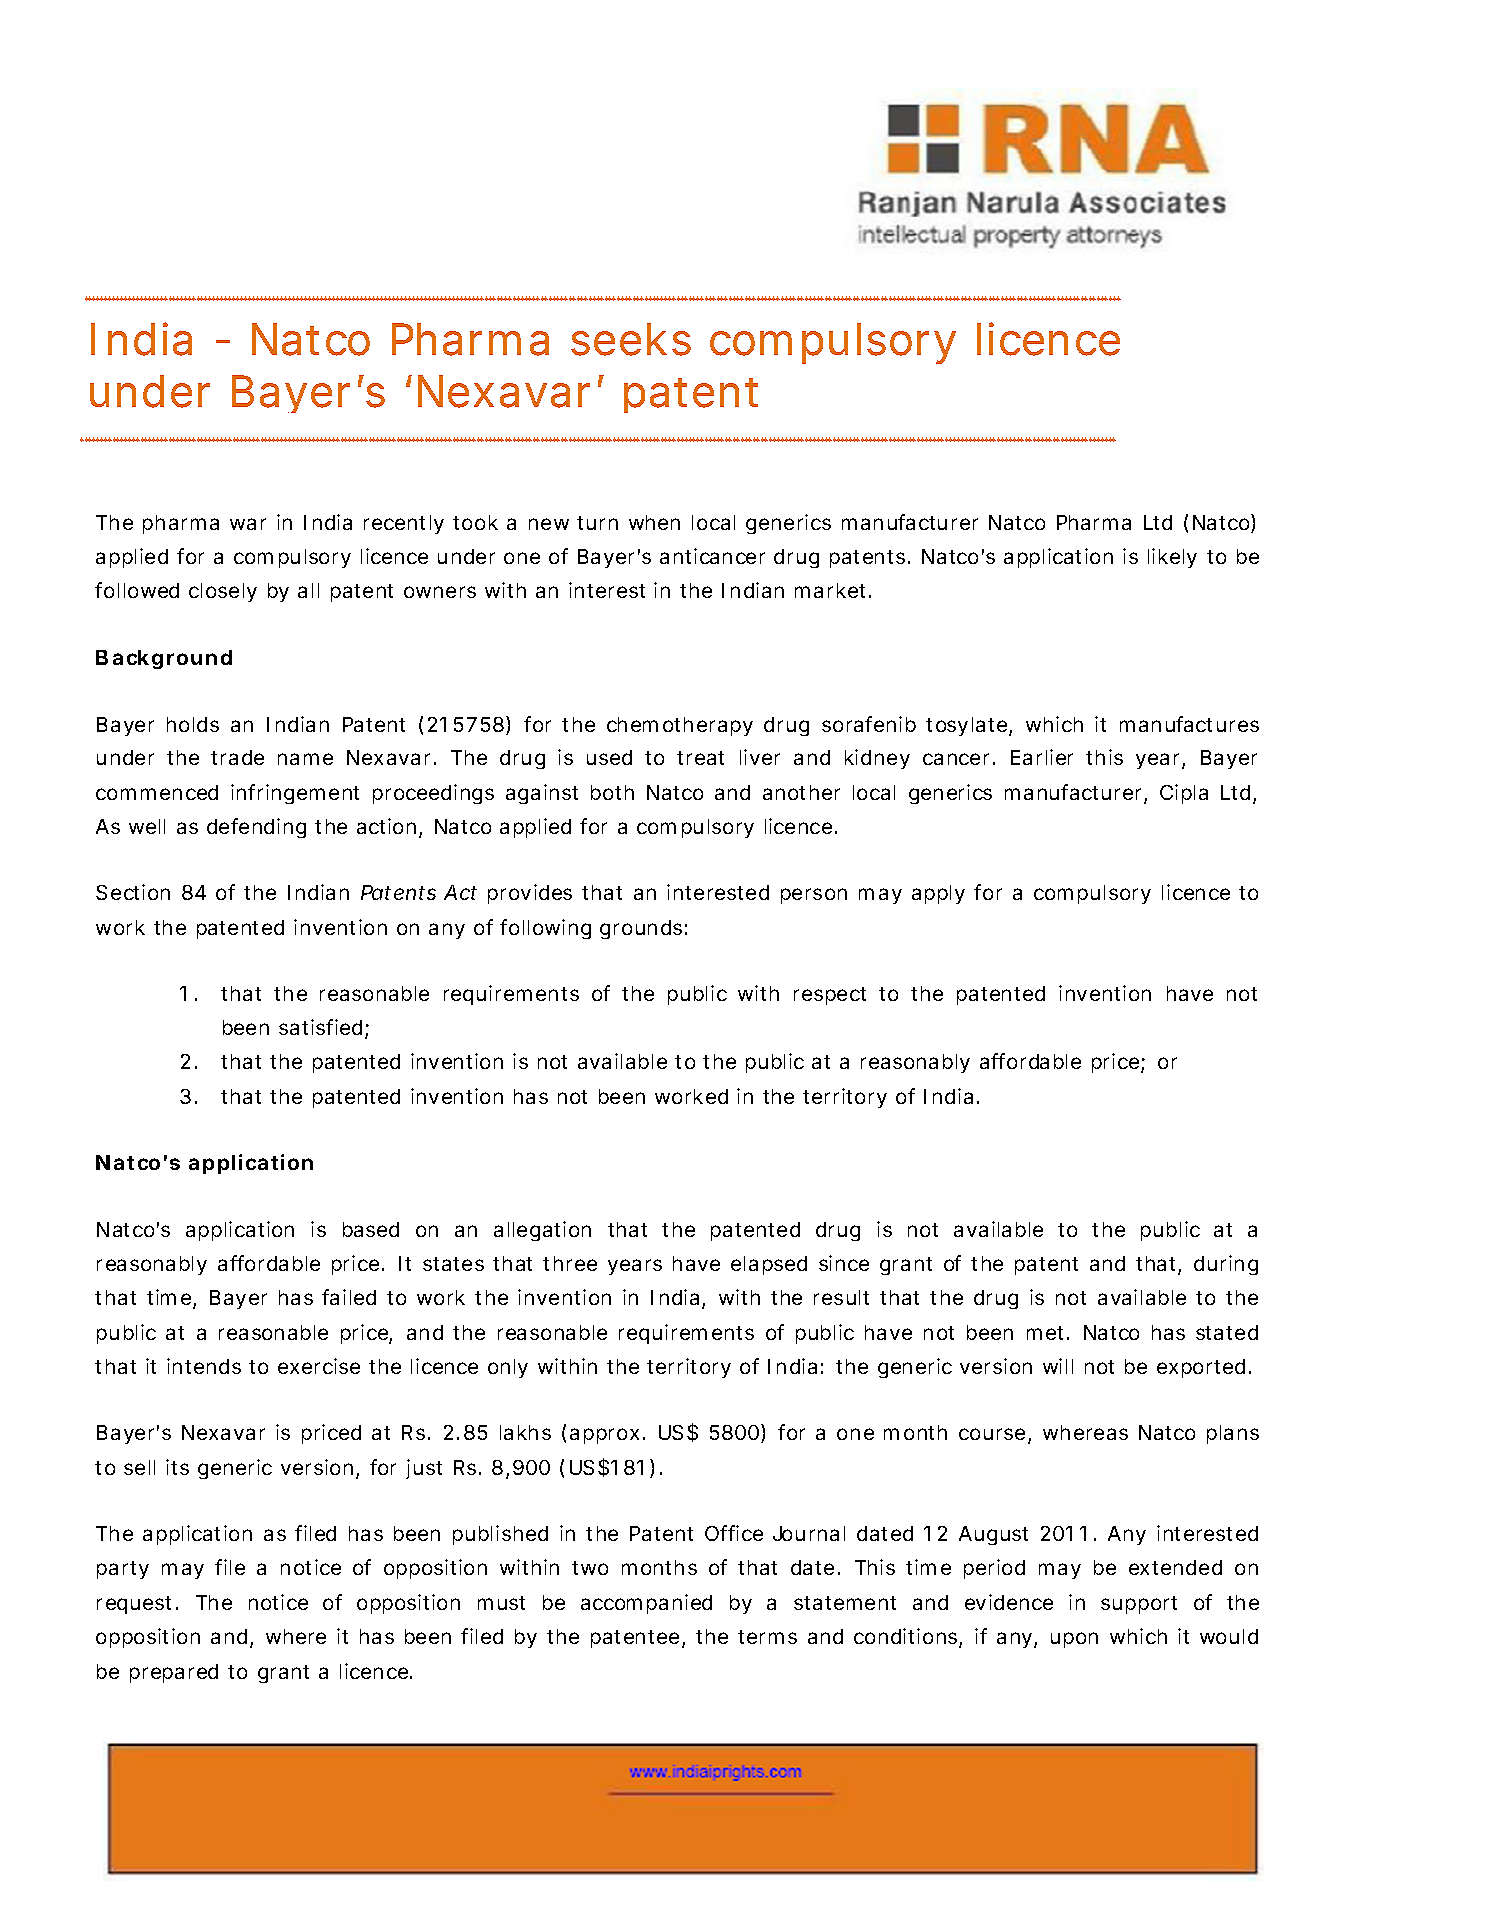 This screenshot has width=1489, height=1928. I want to click on manufactures, so click(1189, 724).
